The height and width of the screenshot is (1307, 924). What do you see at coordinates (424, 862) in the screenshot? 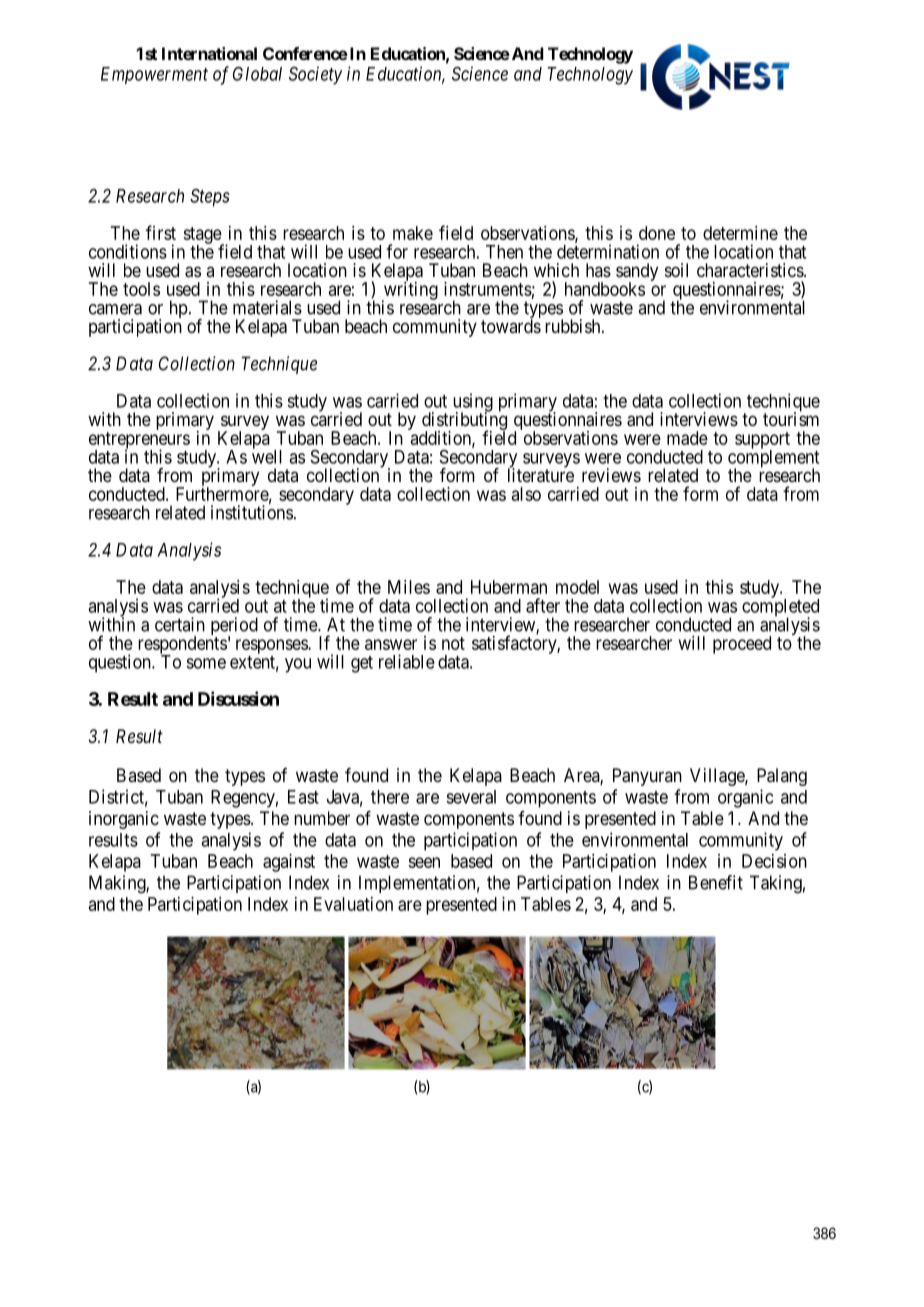
I see `seen` at bounding box center [424, 862].
